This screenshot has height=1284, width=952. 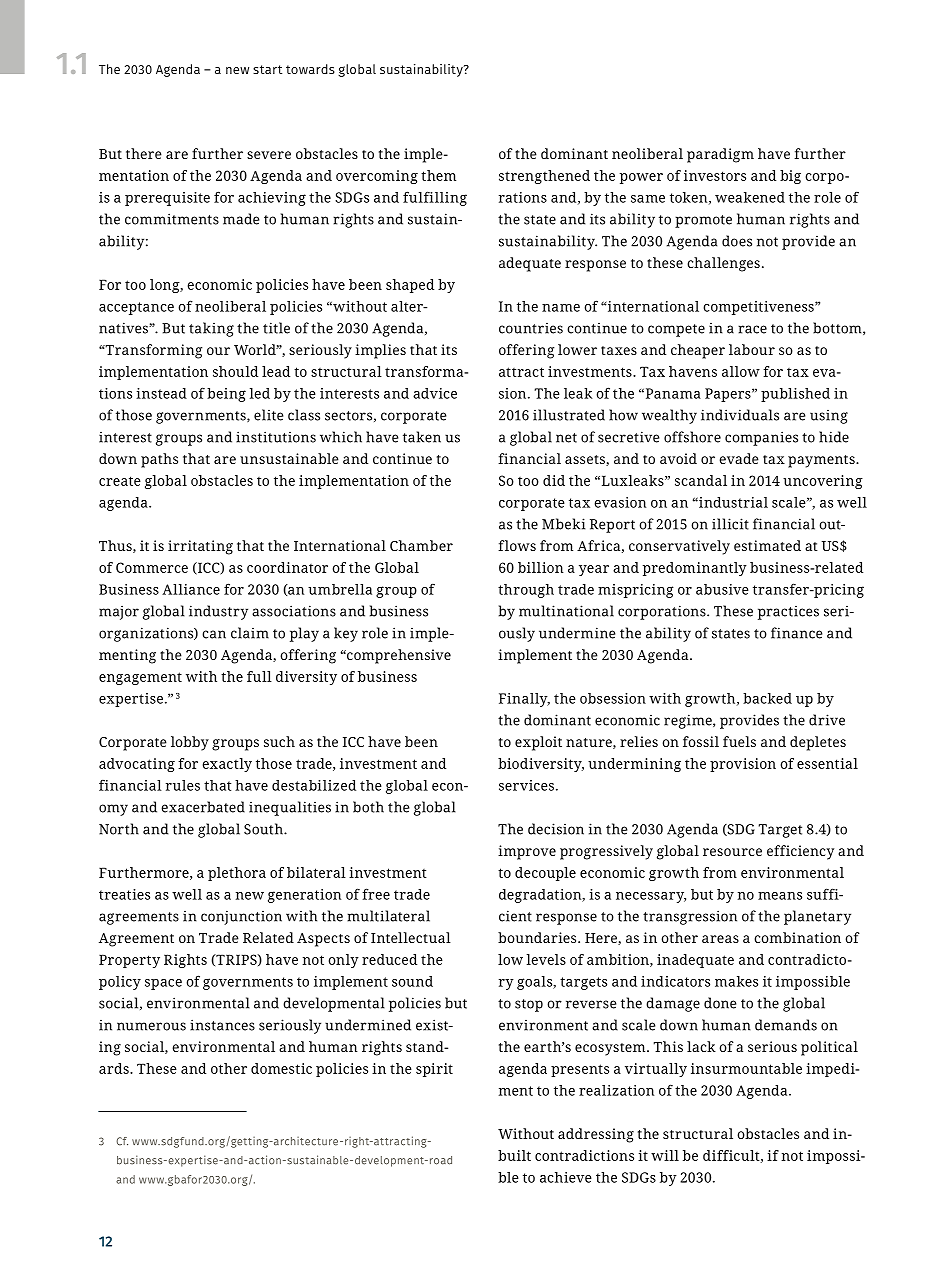 What do you see at coordinates (159, 460) in the screenshot?
I see `paths` at bounding box center [159, 460].
